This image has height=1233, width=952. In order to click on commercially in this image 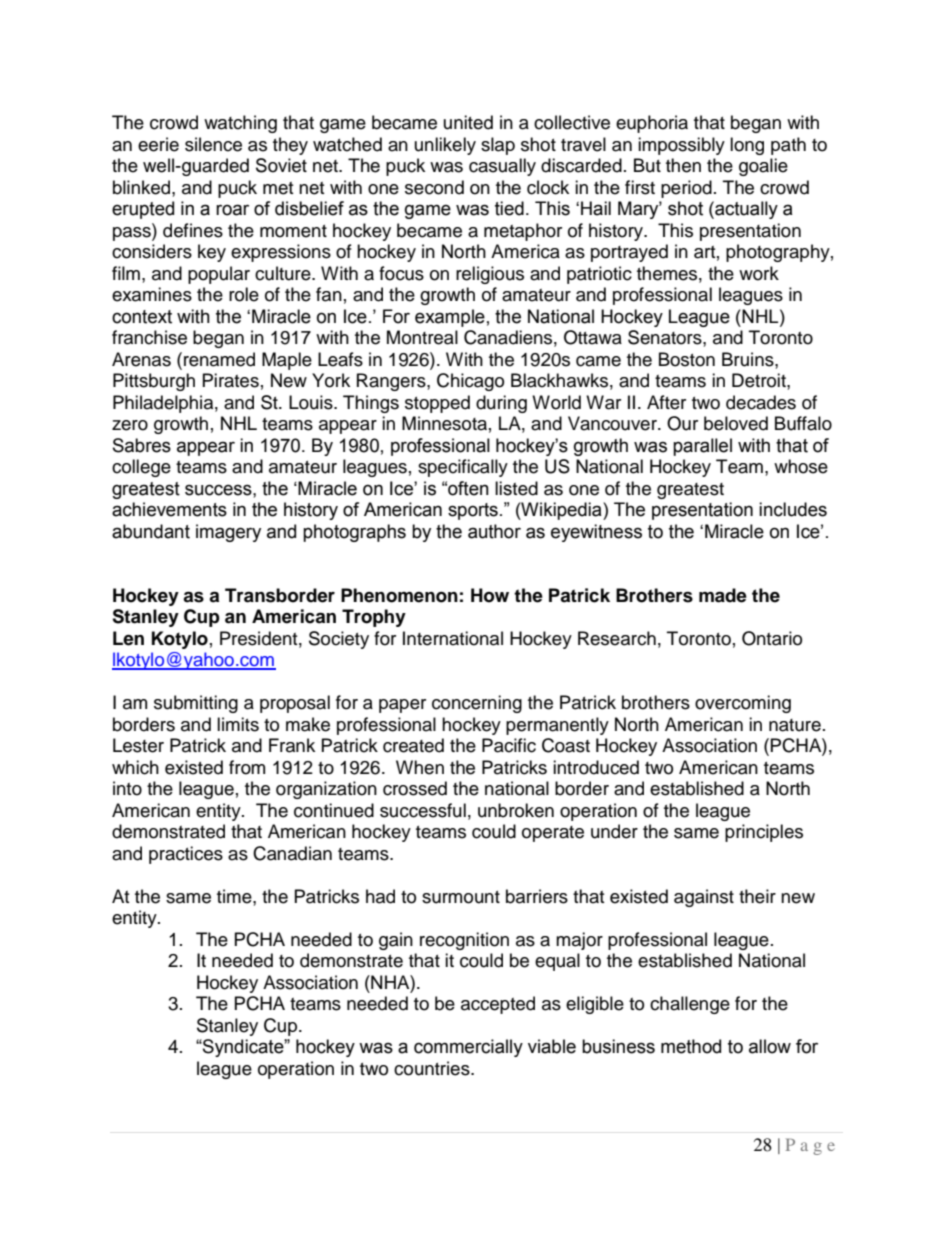, I will do `click(468, 1048)`.
